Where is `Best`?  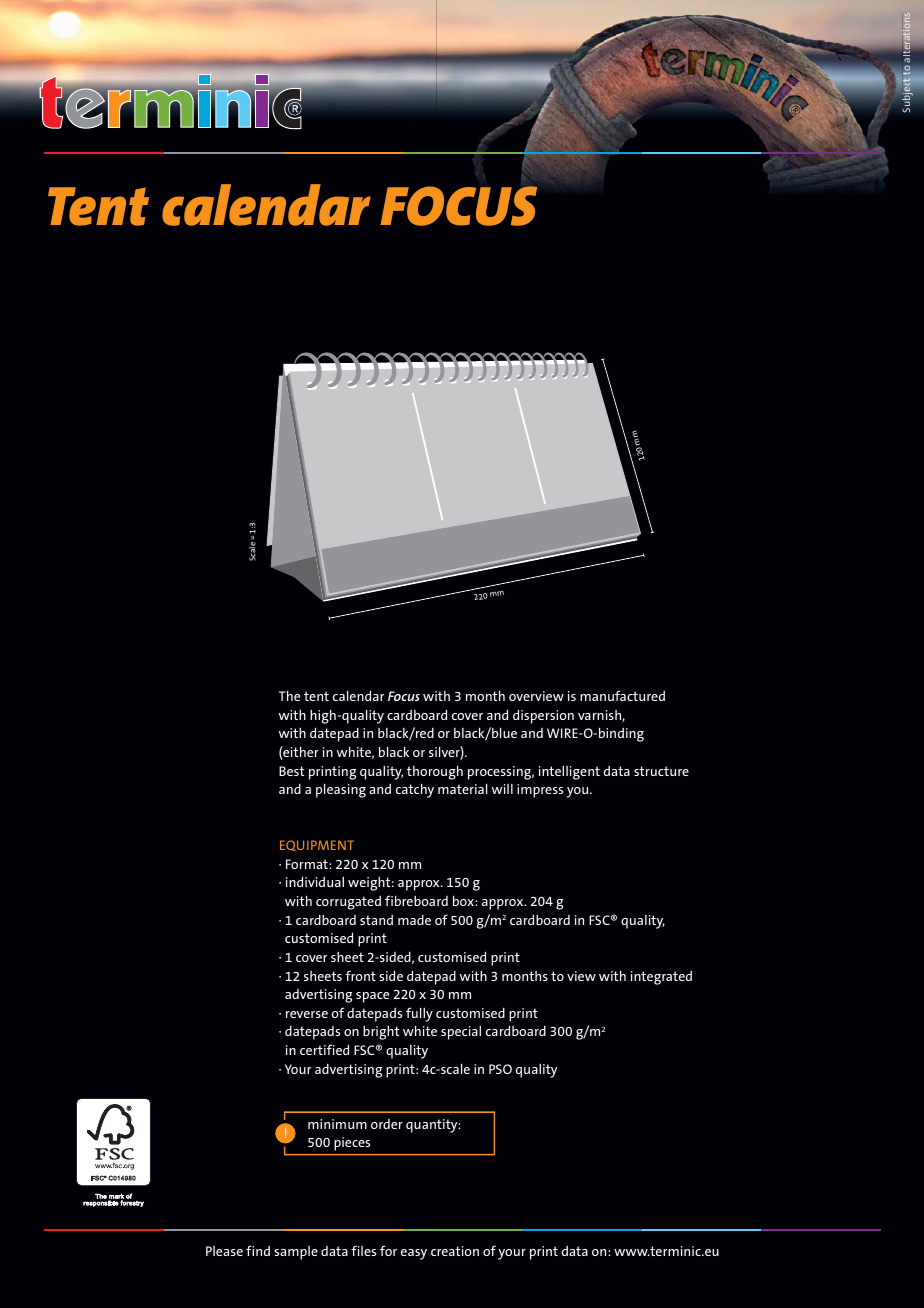 Best is located at coordinates (291, 771).
